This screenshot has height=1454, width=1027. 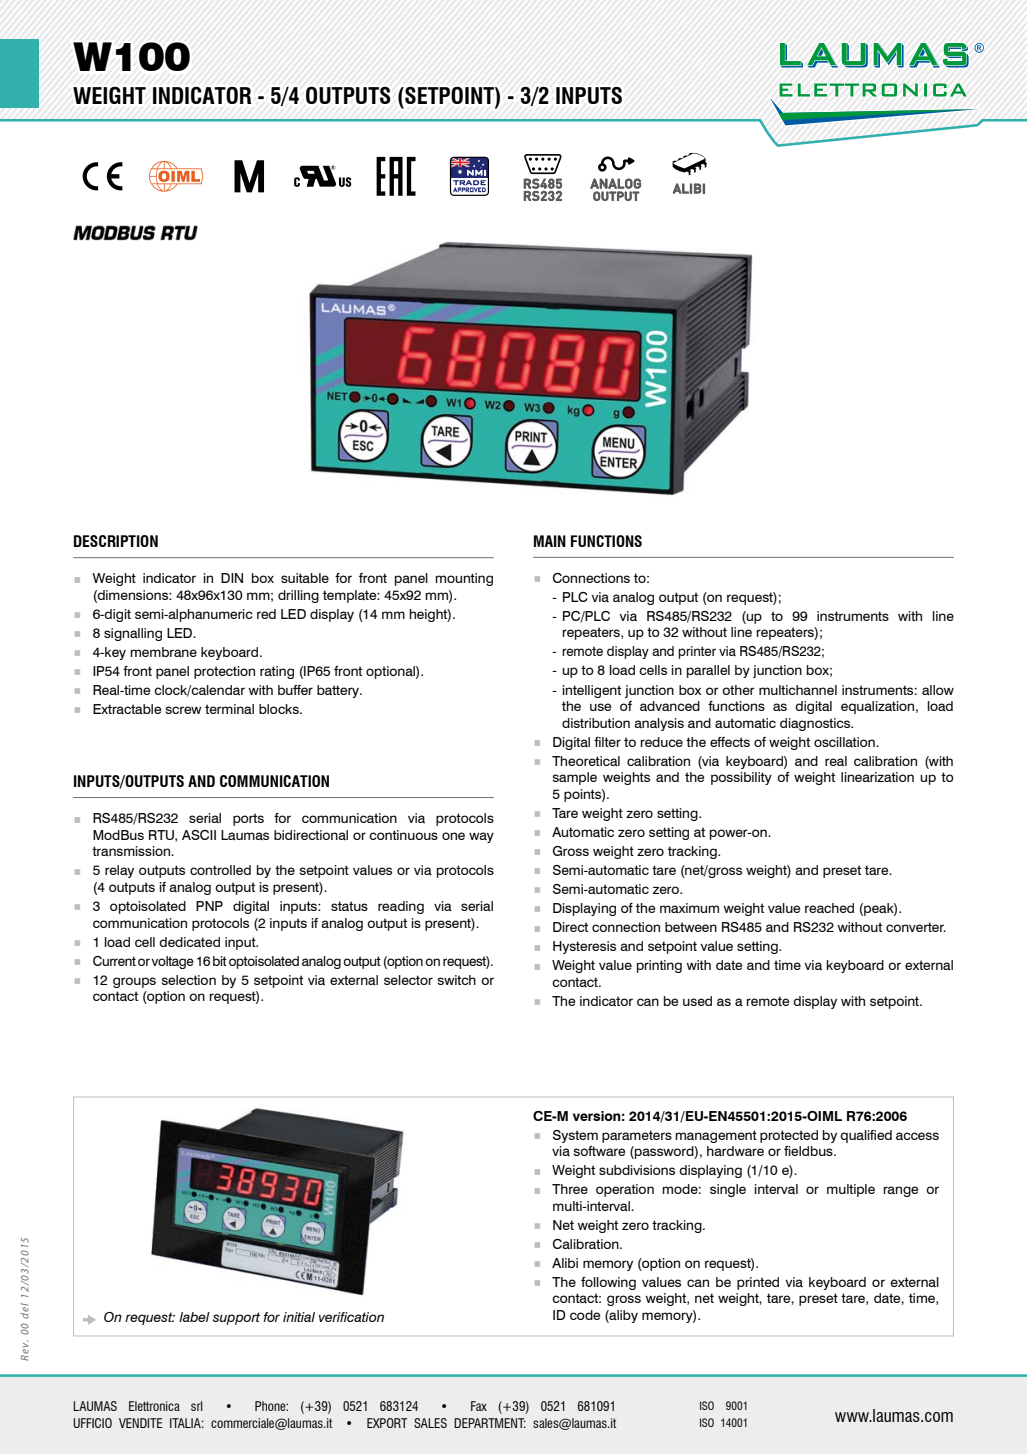 What do you see at coordinates (575, 1136) in the screenshot?
I see `System` at bounding box center [575, 1136].
